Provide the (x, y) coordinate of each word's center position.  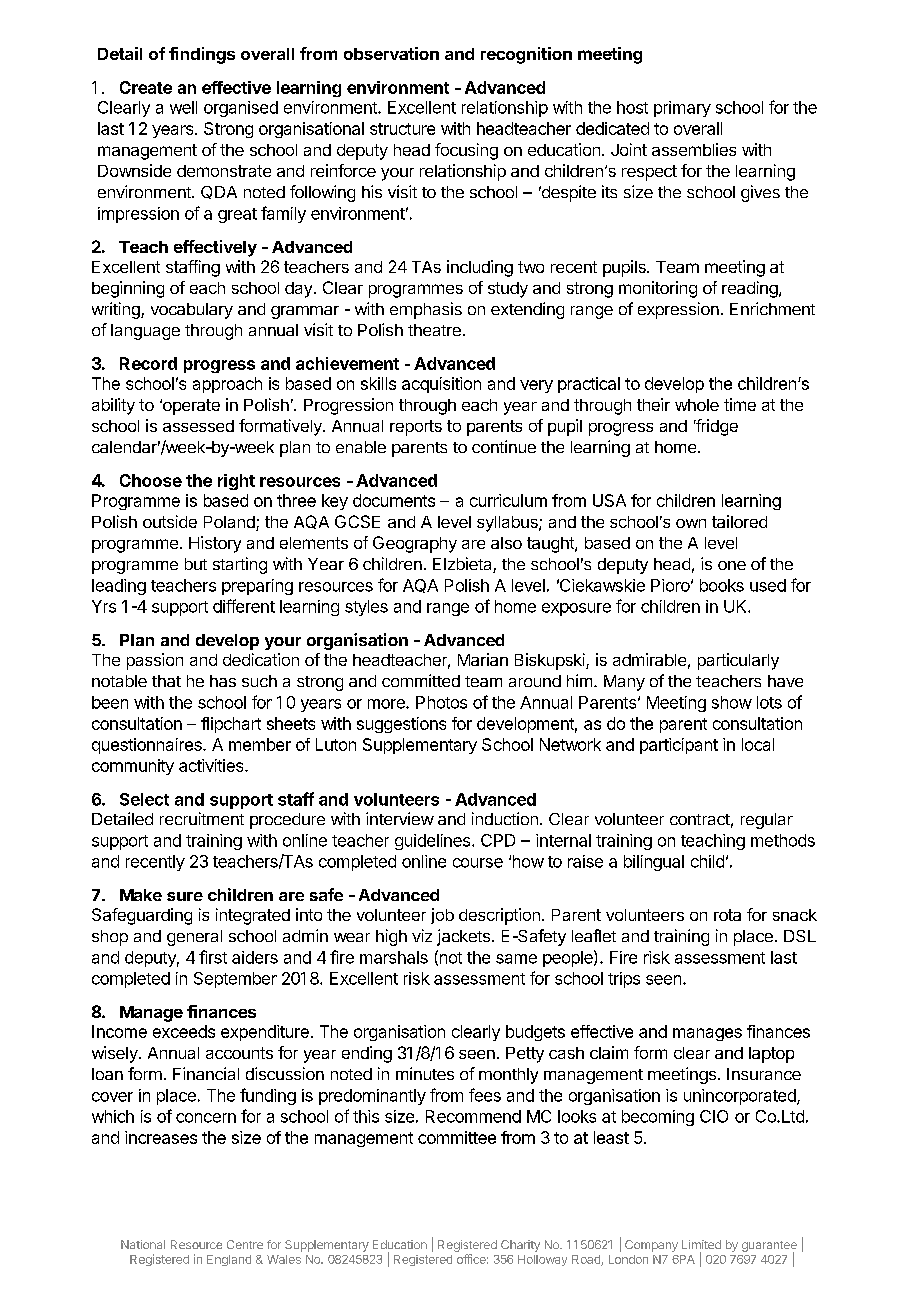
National (143, 1244)
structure (402, 129)
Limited (701, 1244)
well (183, 107)
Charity (520, 1246)
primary (682, 109)
